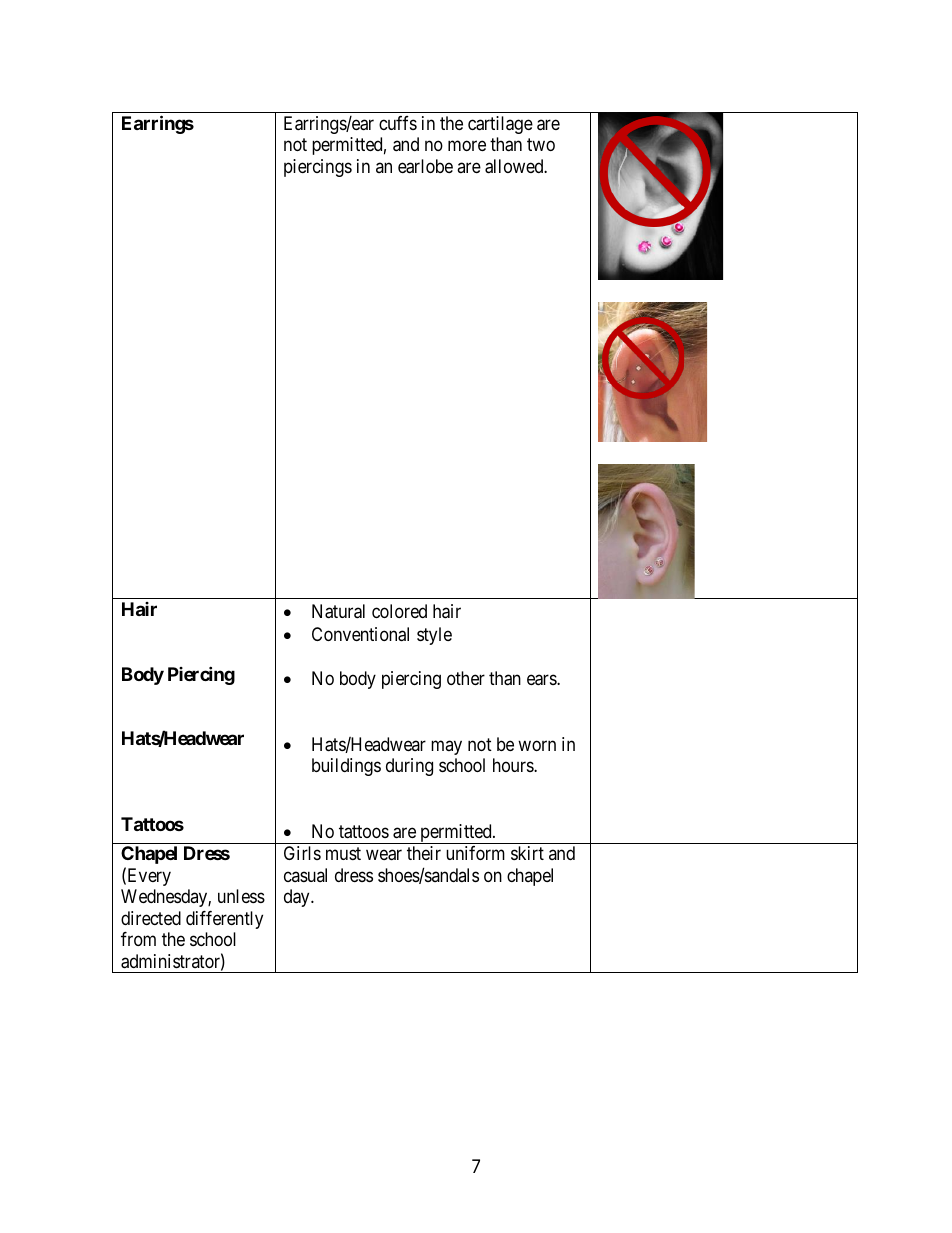  What do you see at coordinates (346, 767) in the image?
I see `buildings` at bounding box center [346, 767].
